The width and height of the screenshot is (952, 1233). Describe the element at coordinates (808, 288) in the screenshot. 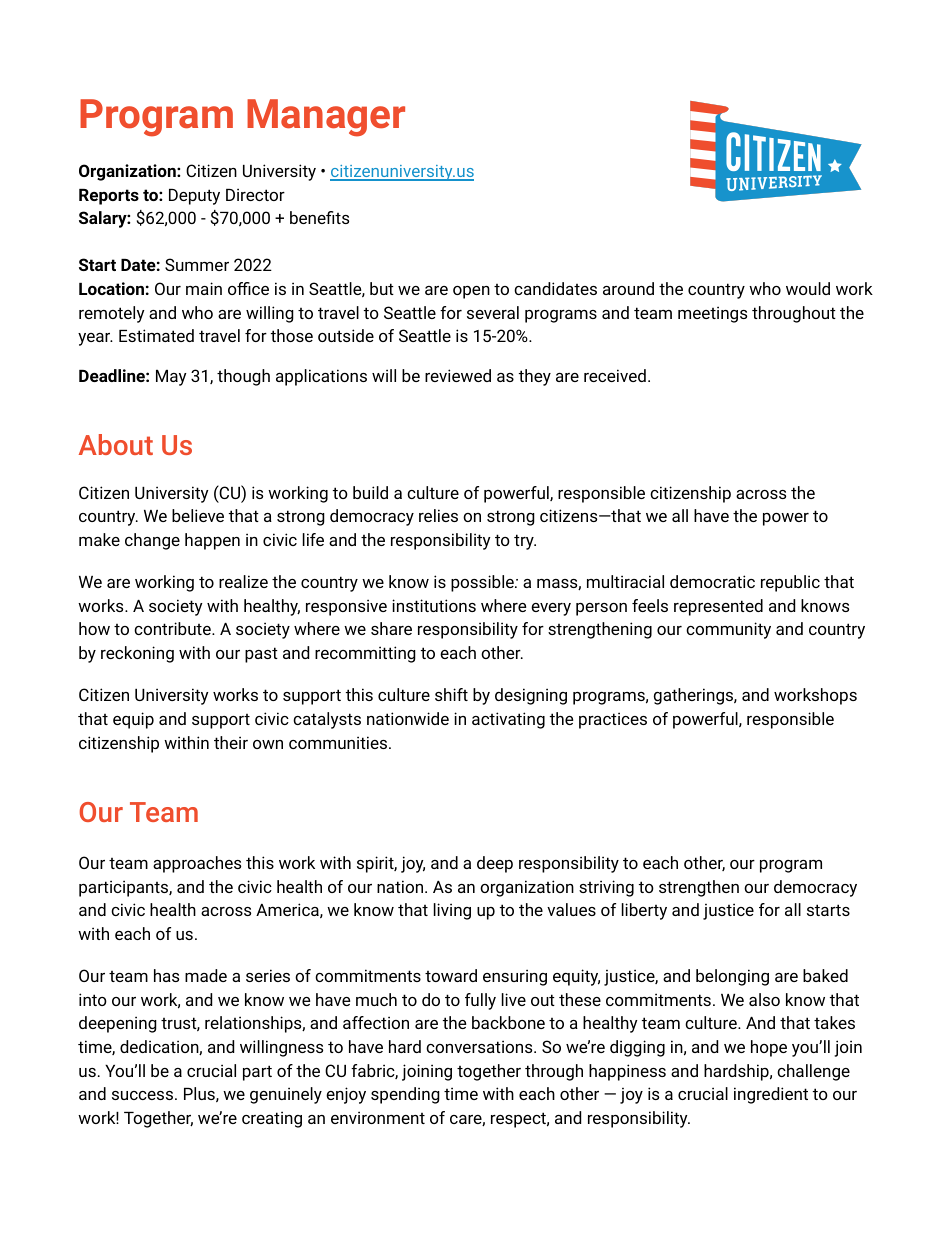

I see `would` at that location.
